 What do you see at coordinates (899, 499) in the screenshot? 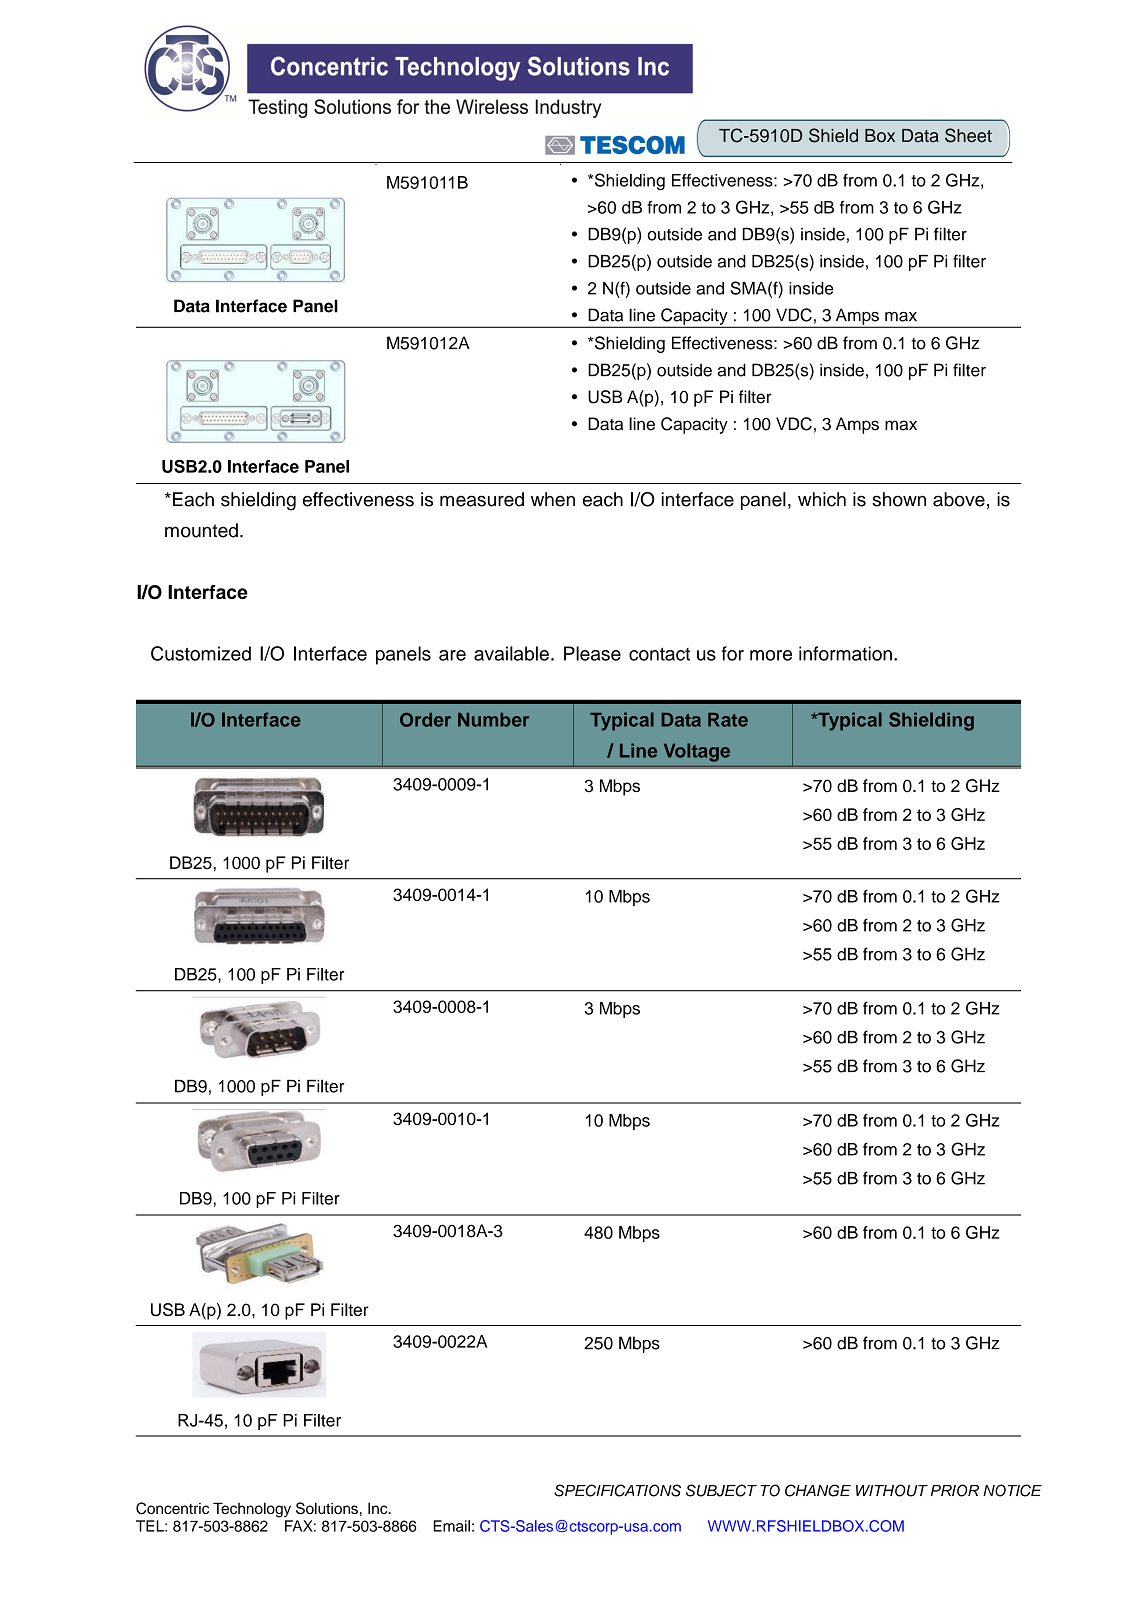
I see `shown` at bounding box center [899, 499].
